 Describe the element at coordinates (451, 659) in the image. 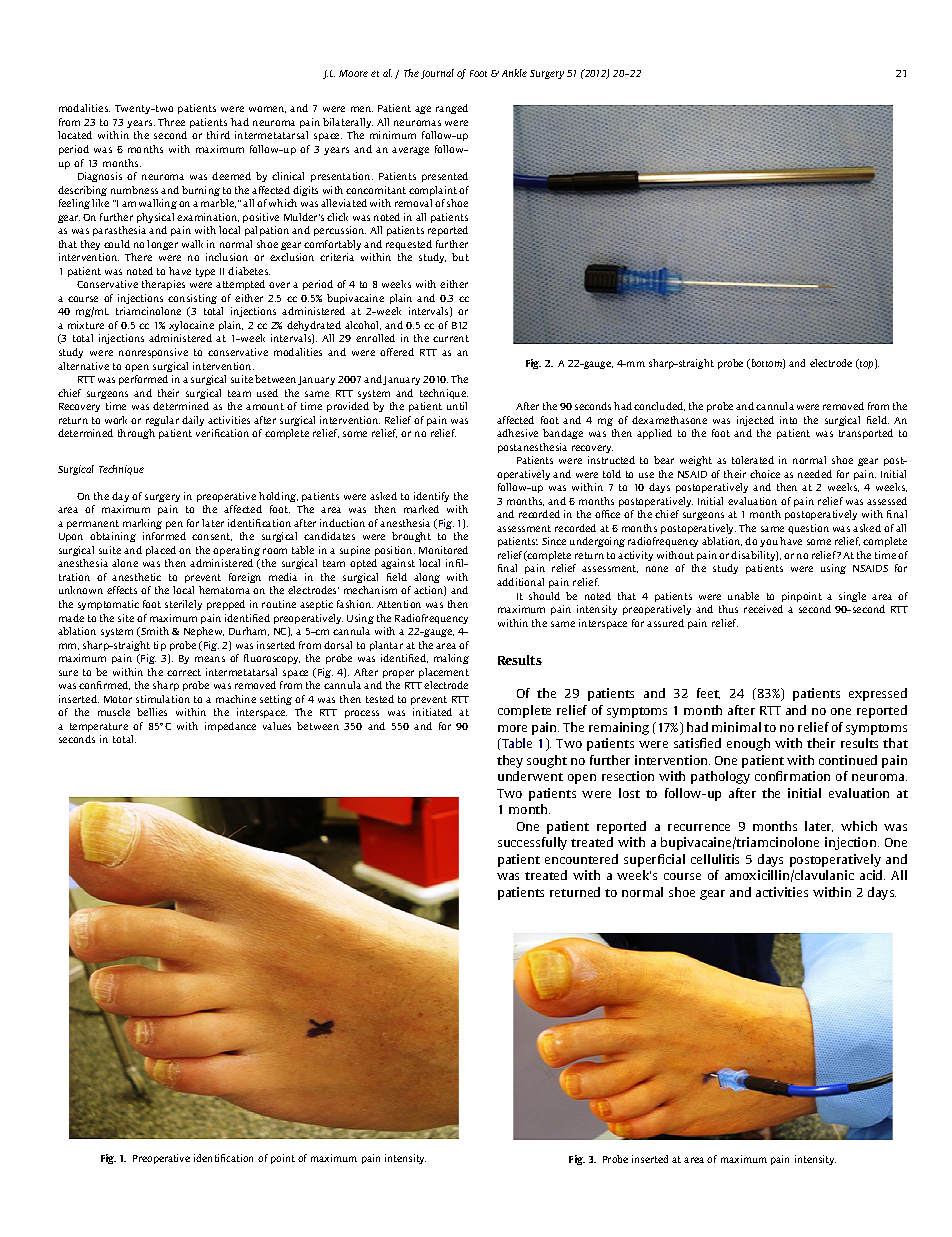

I see `making` at that location.
